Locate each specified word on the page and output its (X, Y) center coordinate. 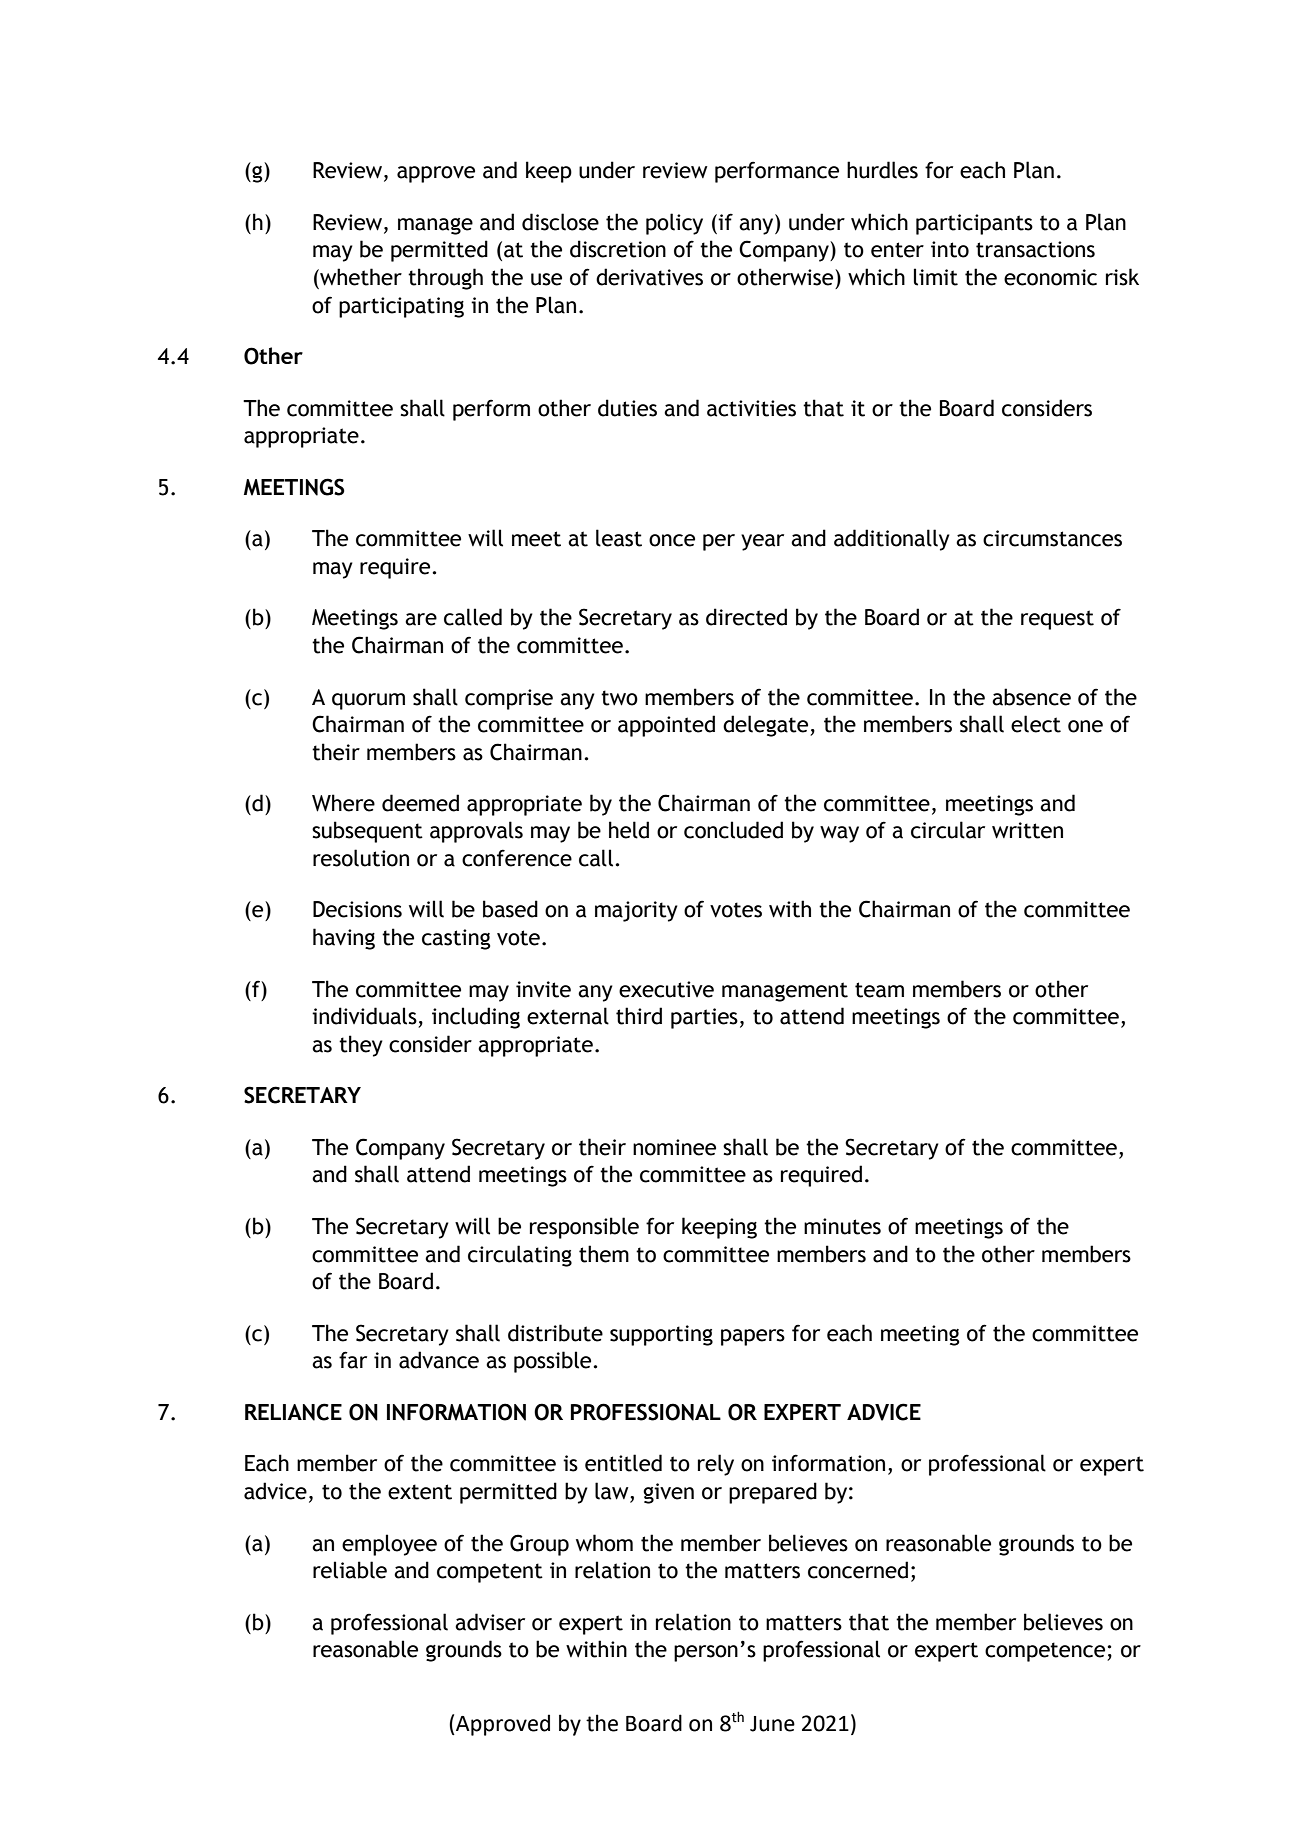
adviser (490, 1622)
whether (360, 277)
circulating (520, 1256)
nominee (674, 1147)
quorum (368, 701)
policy (674, 224)
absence (1031, 697)
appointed (666, 726)
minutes (842, 1226)
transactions (1035, 249)
